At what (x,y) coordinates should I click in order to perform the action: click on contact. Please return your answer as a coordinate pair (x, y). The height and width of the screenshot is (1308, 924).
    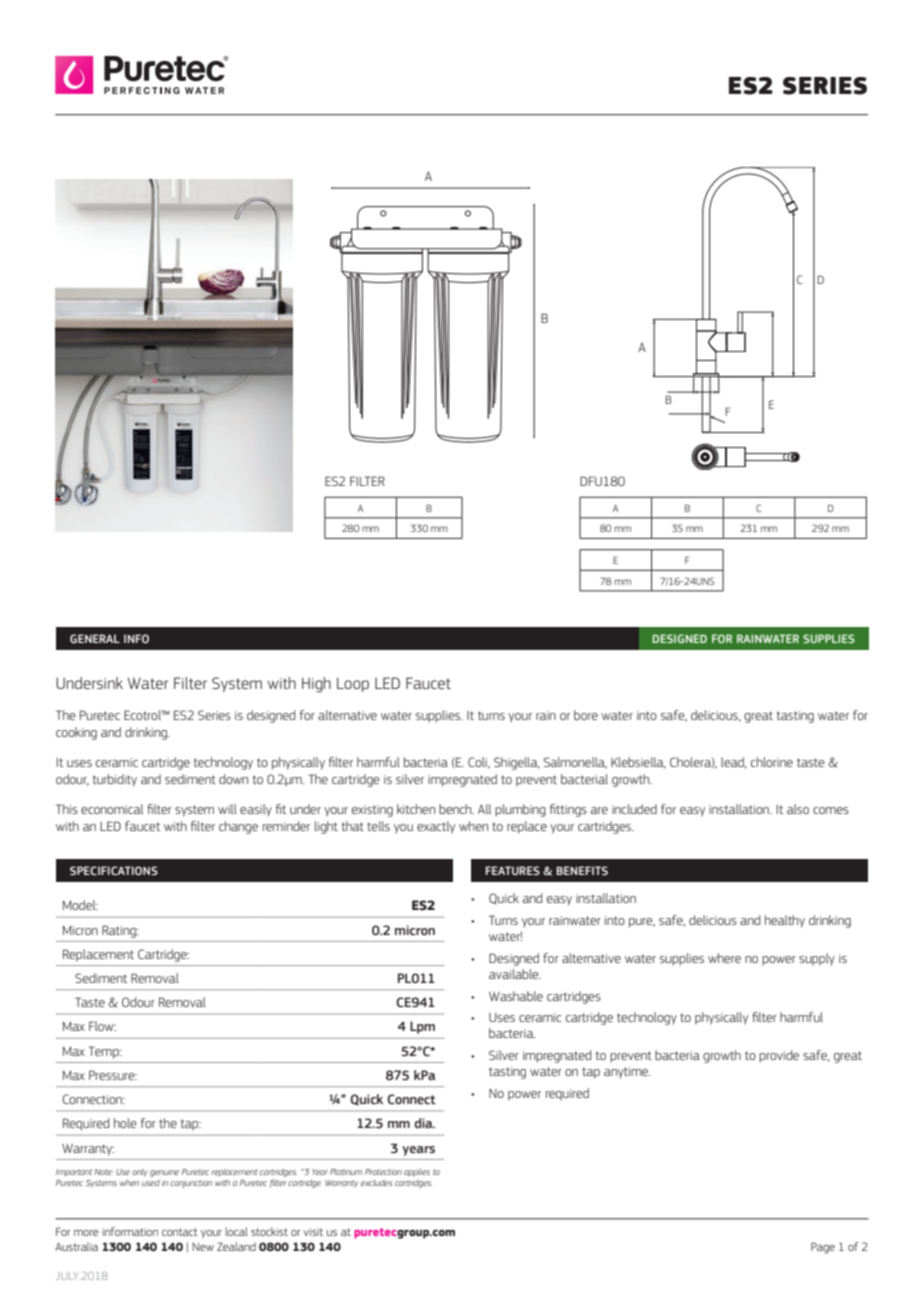
    Looking at the image, I should click on (180, 1232).
